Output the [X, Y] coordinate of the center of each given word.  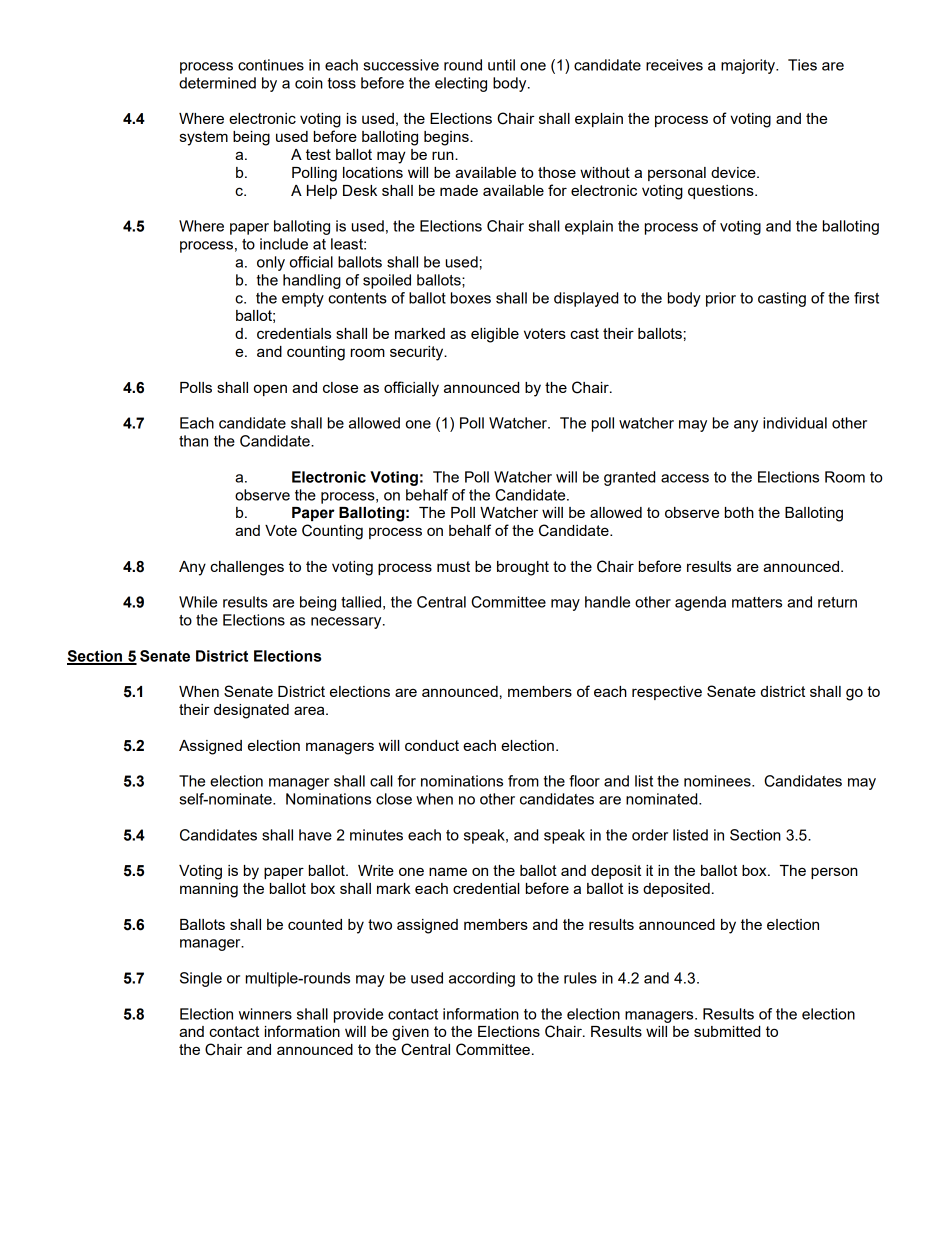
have [315, 835]
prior [721, 299]
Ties [802, 65]
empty [303, 300]
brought [523, 568]
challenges [247, 568]
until [501, 65]
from [523, 781]
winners [265, 1014]
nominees [718, 781]
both [739, 512]
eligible [495, 335]
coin [309, 83]
